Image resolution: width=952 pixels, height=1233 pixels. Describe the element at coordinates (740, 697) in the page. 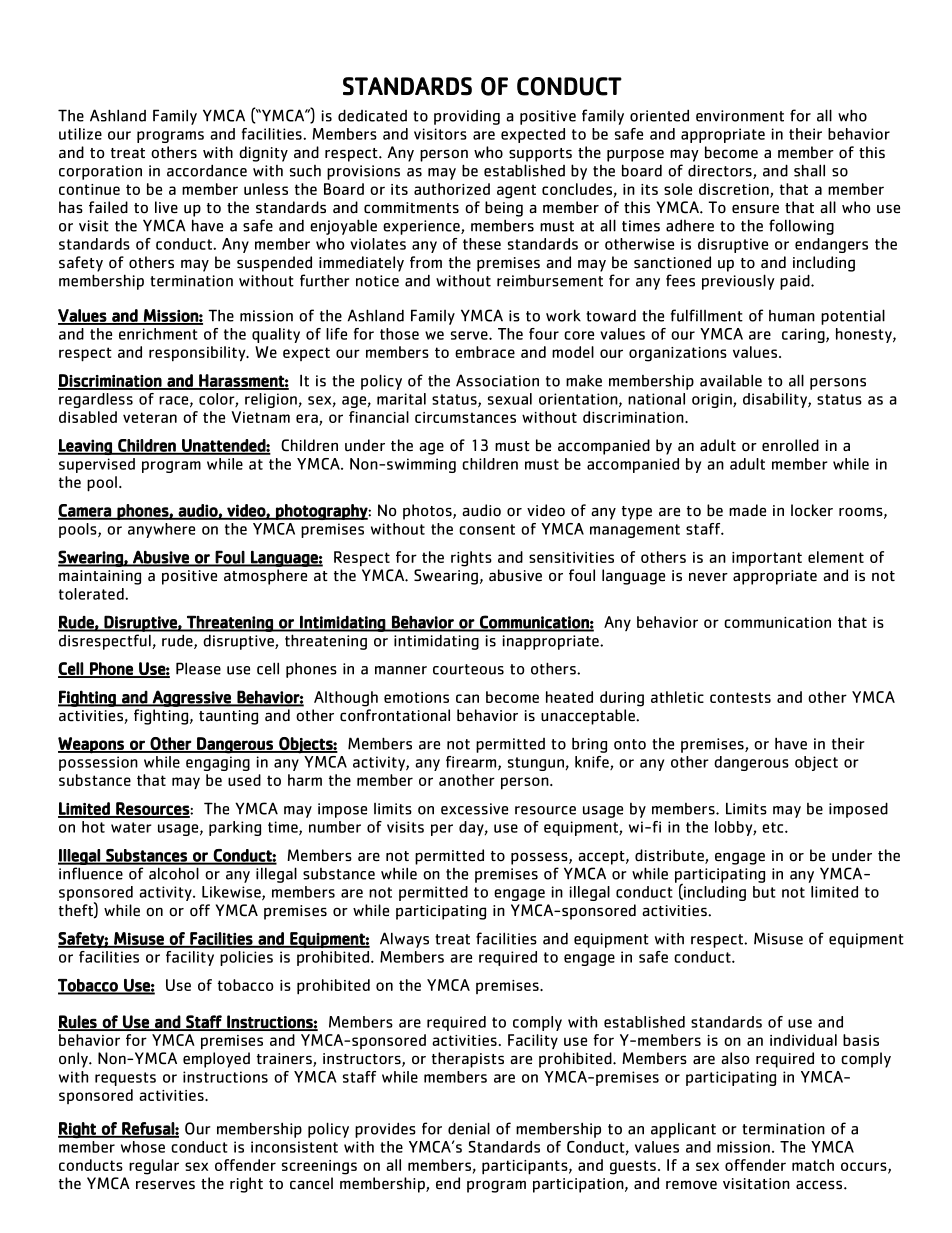

I see `contests` at that location.
